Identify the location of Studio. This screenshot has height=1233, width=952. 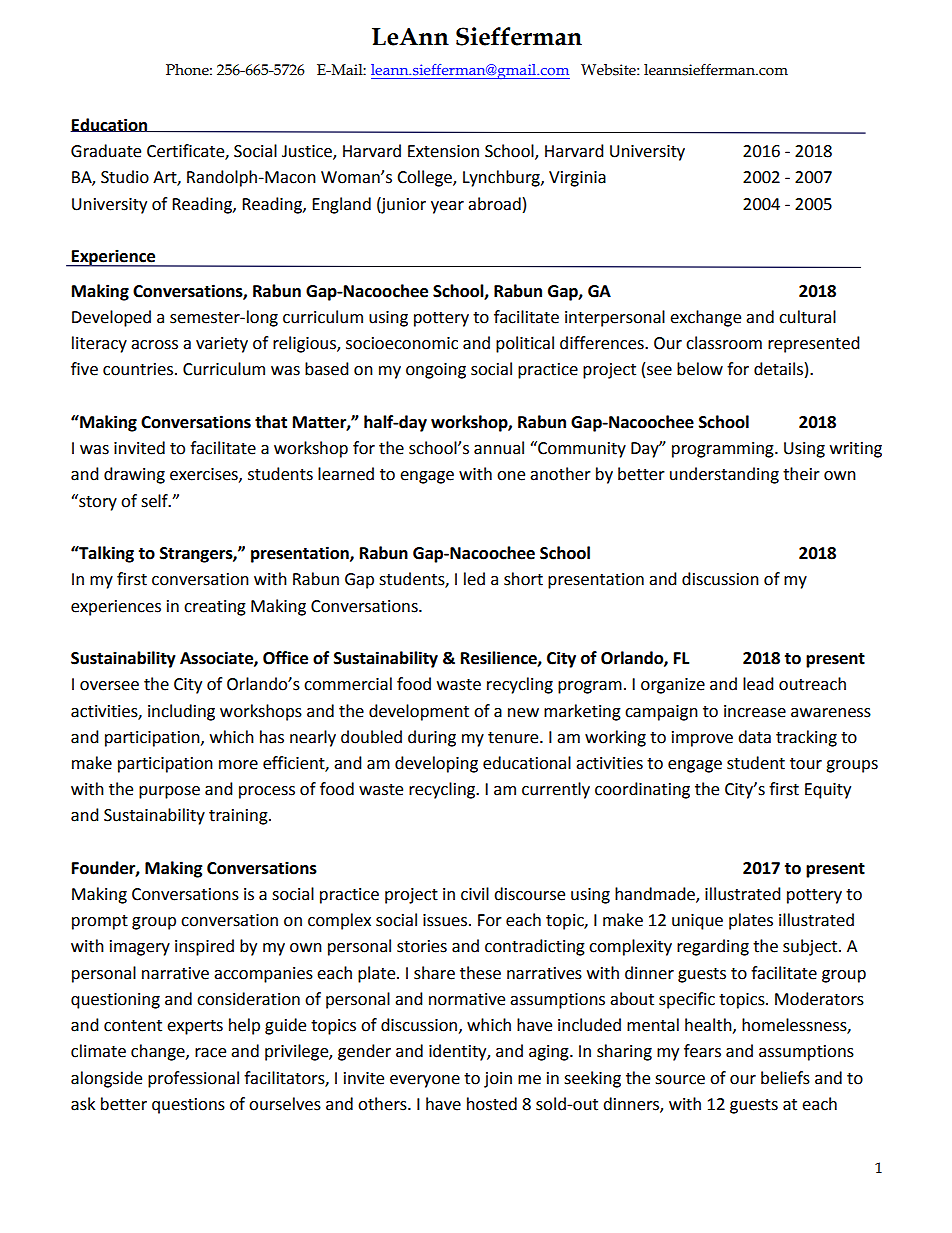
(125, 177).
